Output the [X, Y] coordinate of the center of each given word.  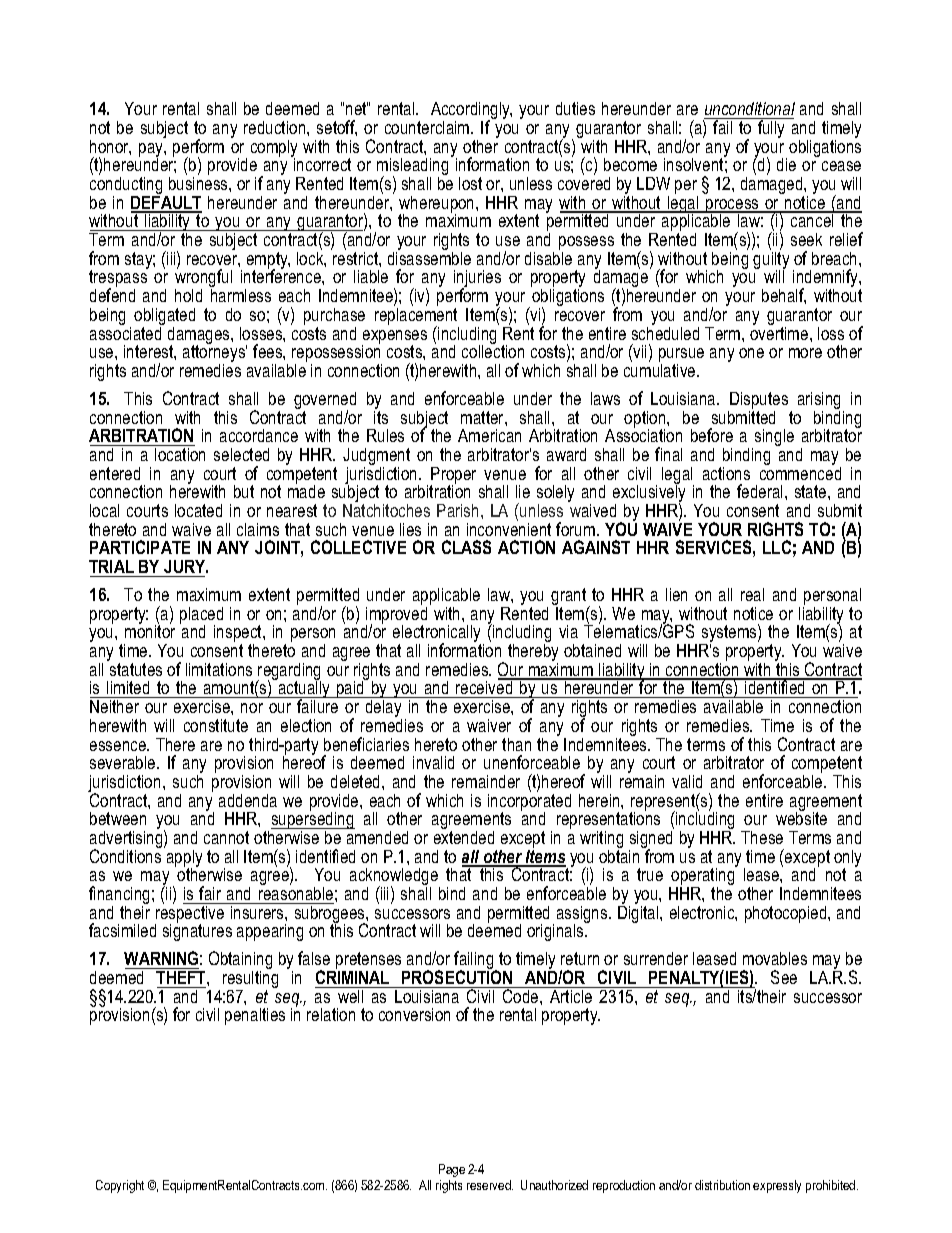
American [489, 435]
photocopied [787, 914]
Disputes [758, 402]
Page [452, 1170]
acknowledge [395, 878]
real [752, 594]
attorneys [215, 354]
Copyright [120, 1186]
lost [470, 183]
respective [191, 914]
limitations [219, 669]
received [484, 688]
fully [771, 128]
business [199, 183]
